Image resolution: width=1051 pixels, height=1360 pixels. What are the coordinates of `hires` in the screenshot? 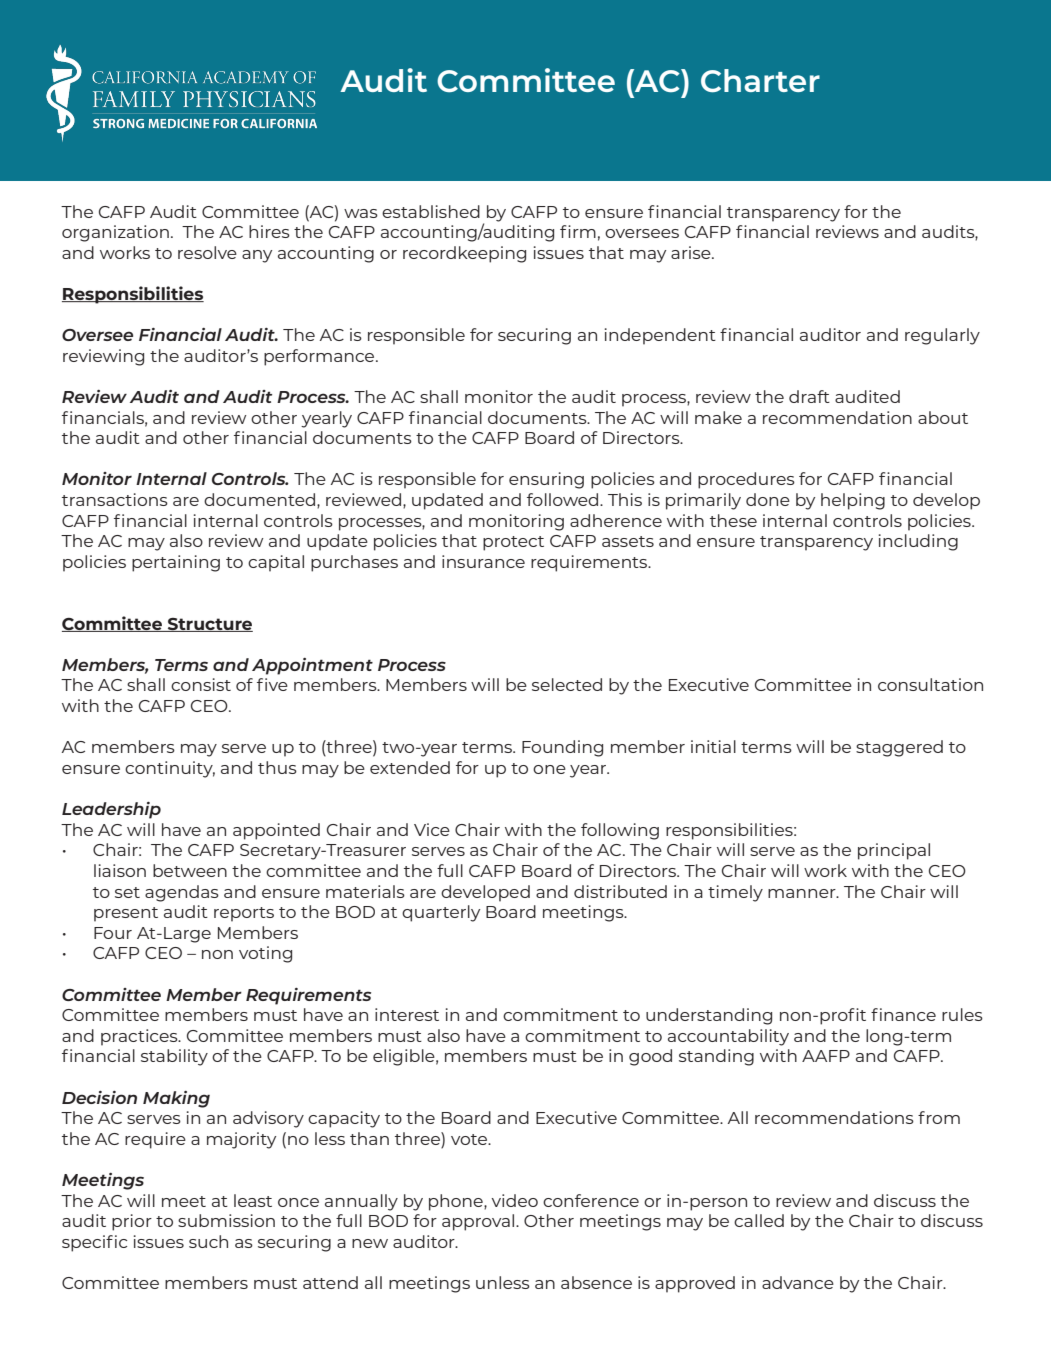 It's located at (269, 231).
